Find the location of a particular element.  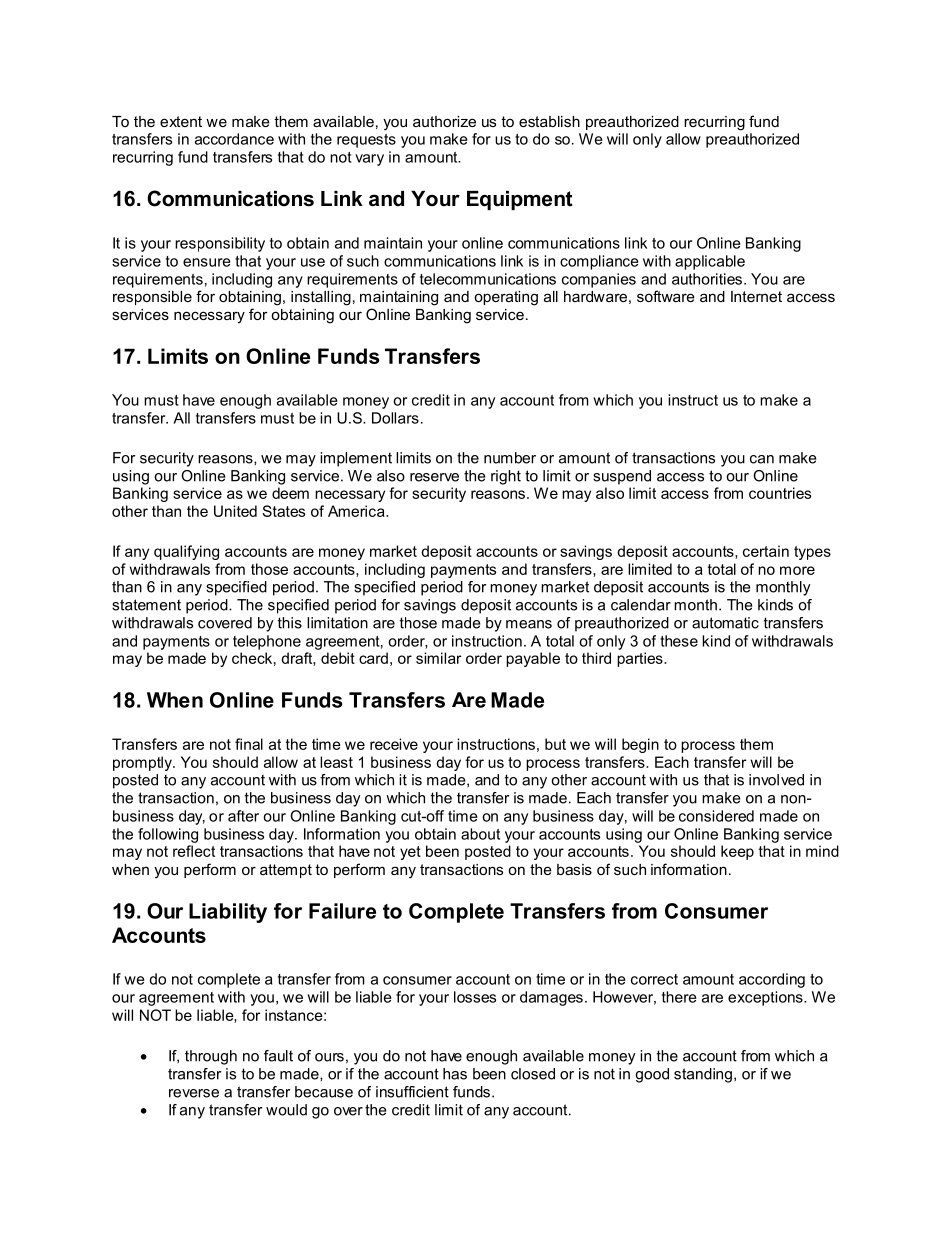

accordance is located at coordinates (234, 139).
